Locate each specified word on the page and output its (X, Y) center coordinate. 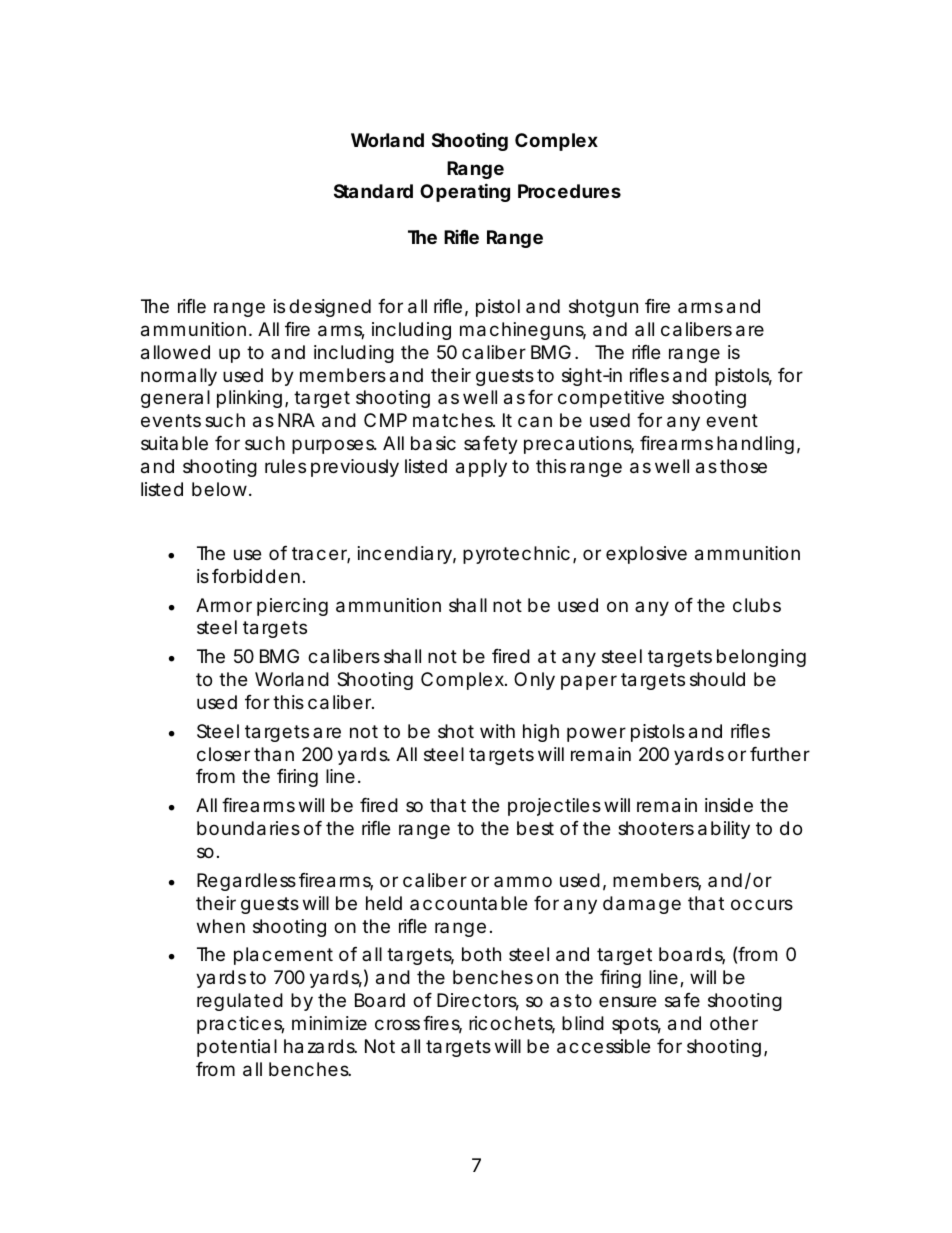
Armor (224, 605)
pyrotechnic (516, 555)
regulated (240, 1002)
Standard (373, 191)
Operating (465, 192)
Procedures (569, 191)
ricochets (512, 1024)
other (734, 1023)
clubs (757, 605)
